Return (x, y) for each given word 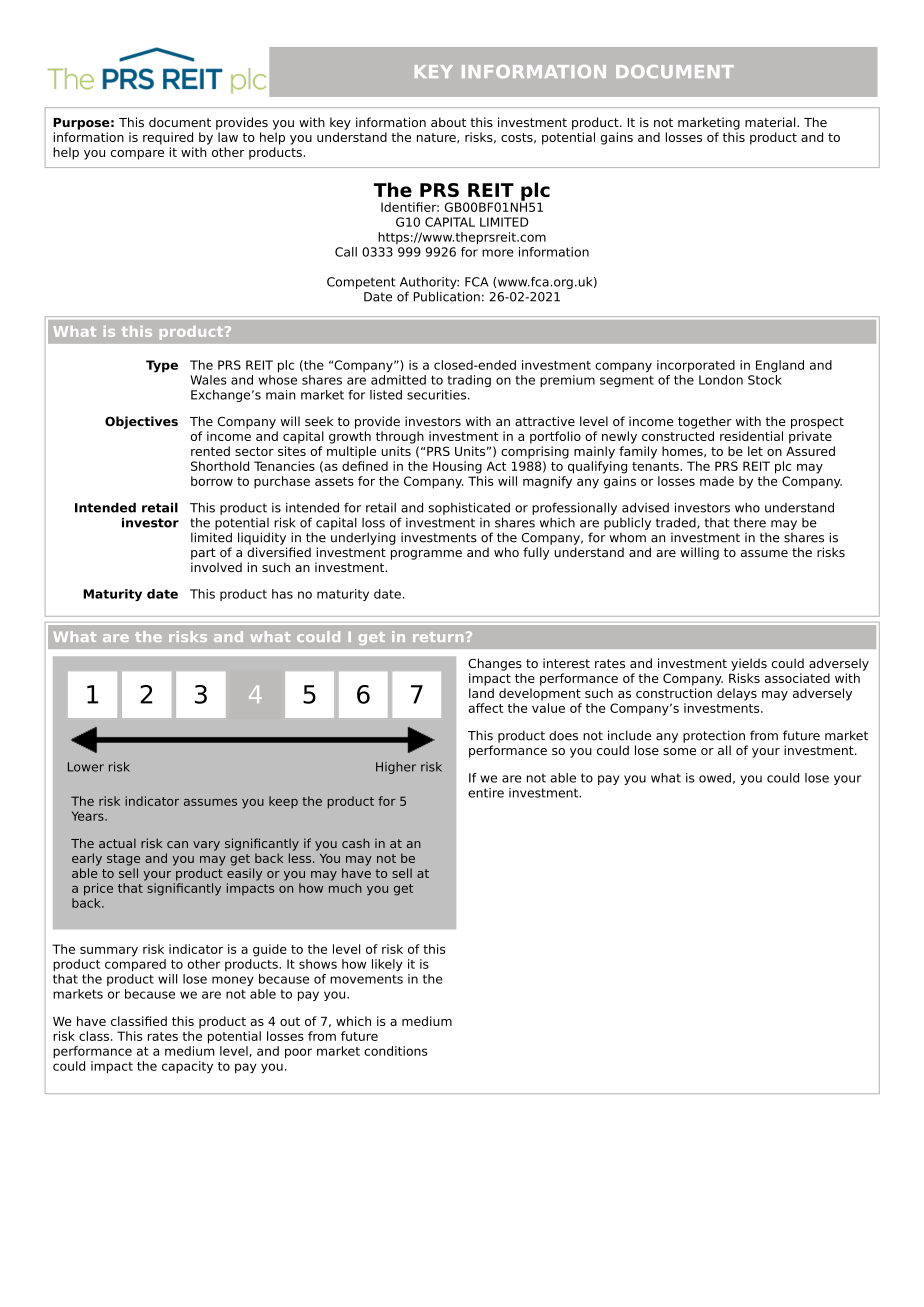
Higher (396, 768)
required (168, 138)
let (755, 451)
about (448, 122)
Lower (86, 767)
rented (210, 451)
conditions (396, 1051)
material (771, 122)
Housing (457, 467)
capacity (187, 1067)
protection (714, 736)
